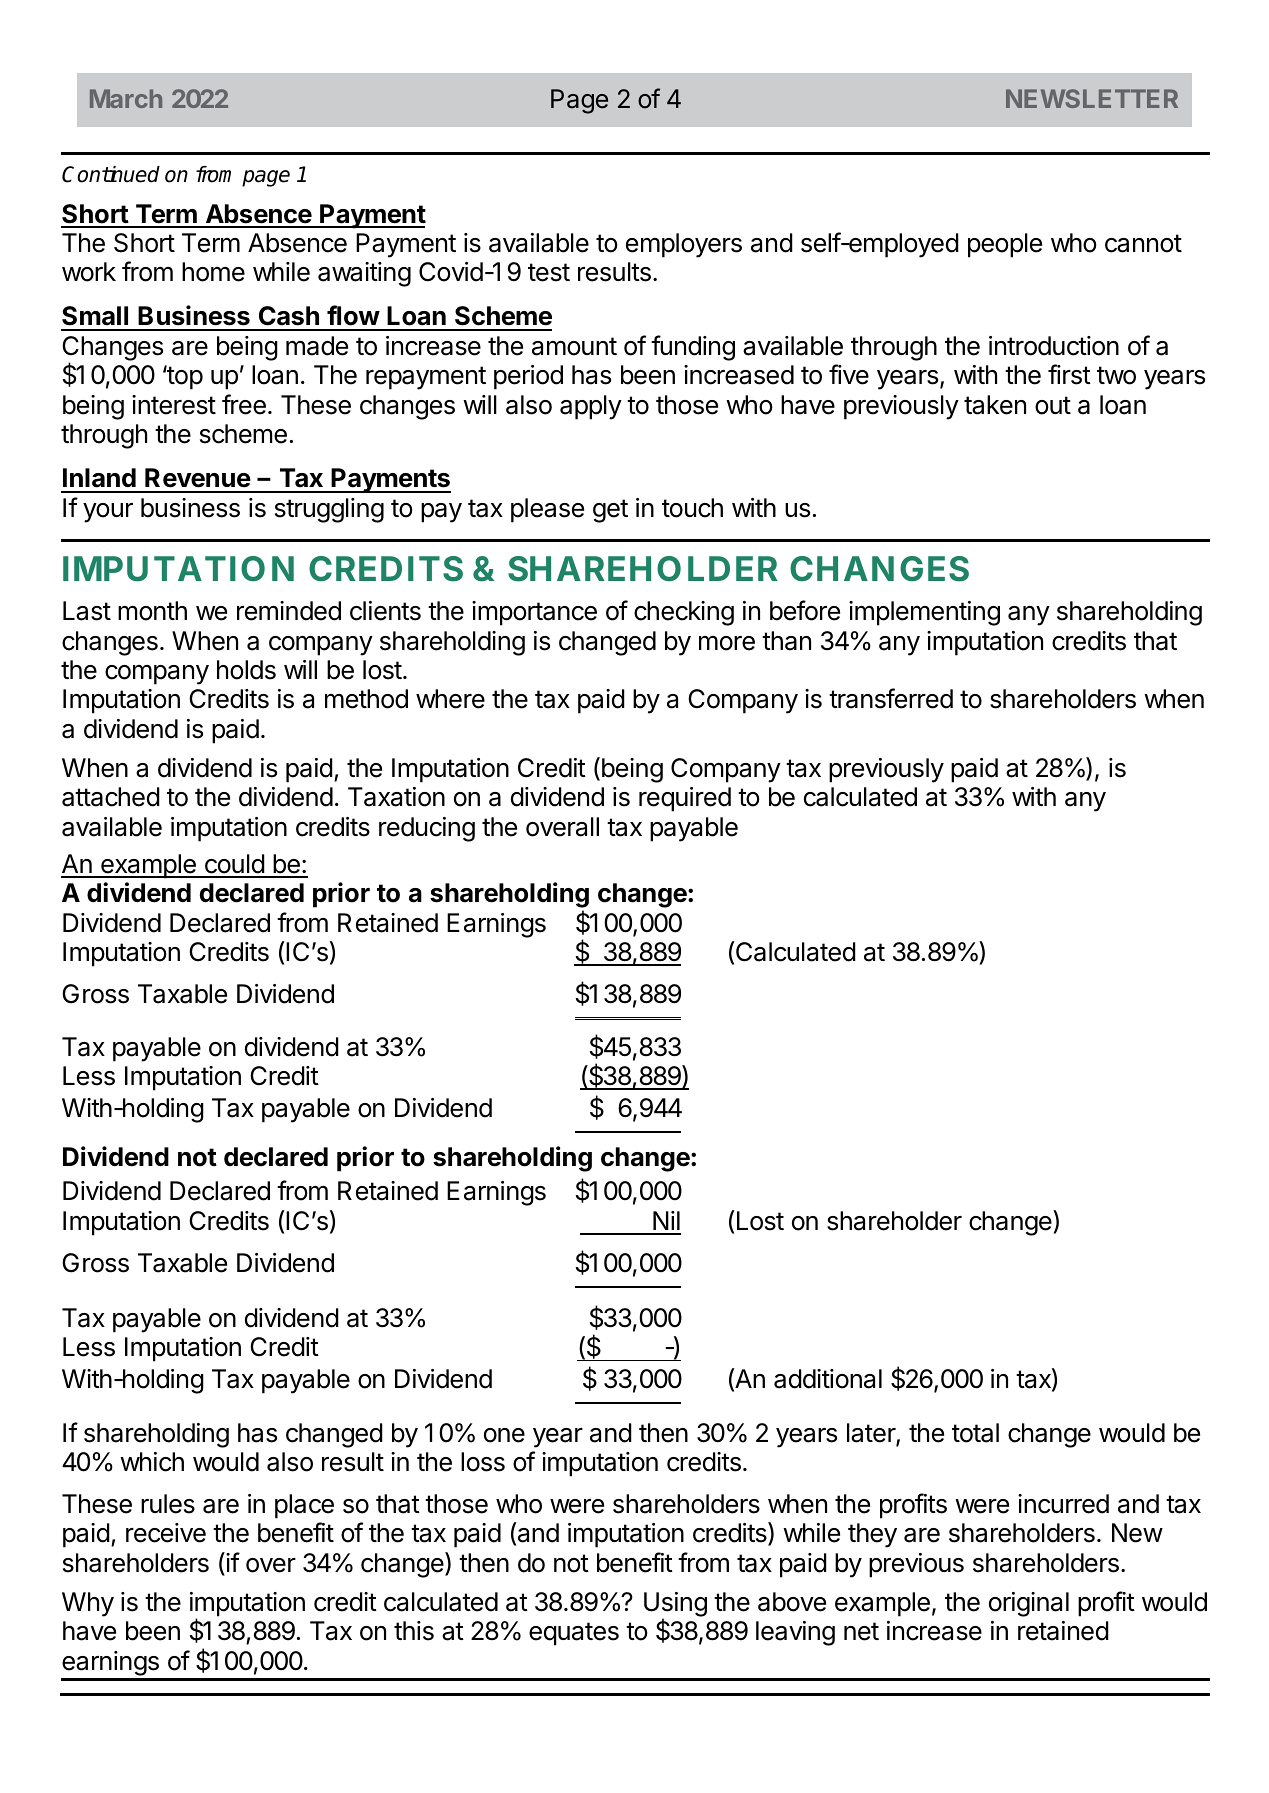 Image resolution: width=1269 pixels, height=1793 pixels. What do you see at coordinates (166, 1533) in the screenshot?
I see `receive` at bounding box center [166, 1533].
